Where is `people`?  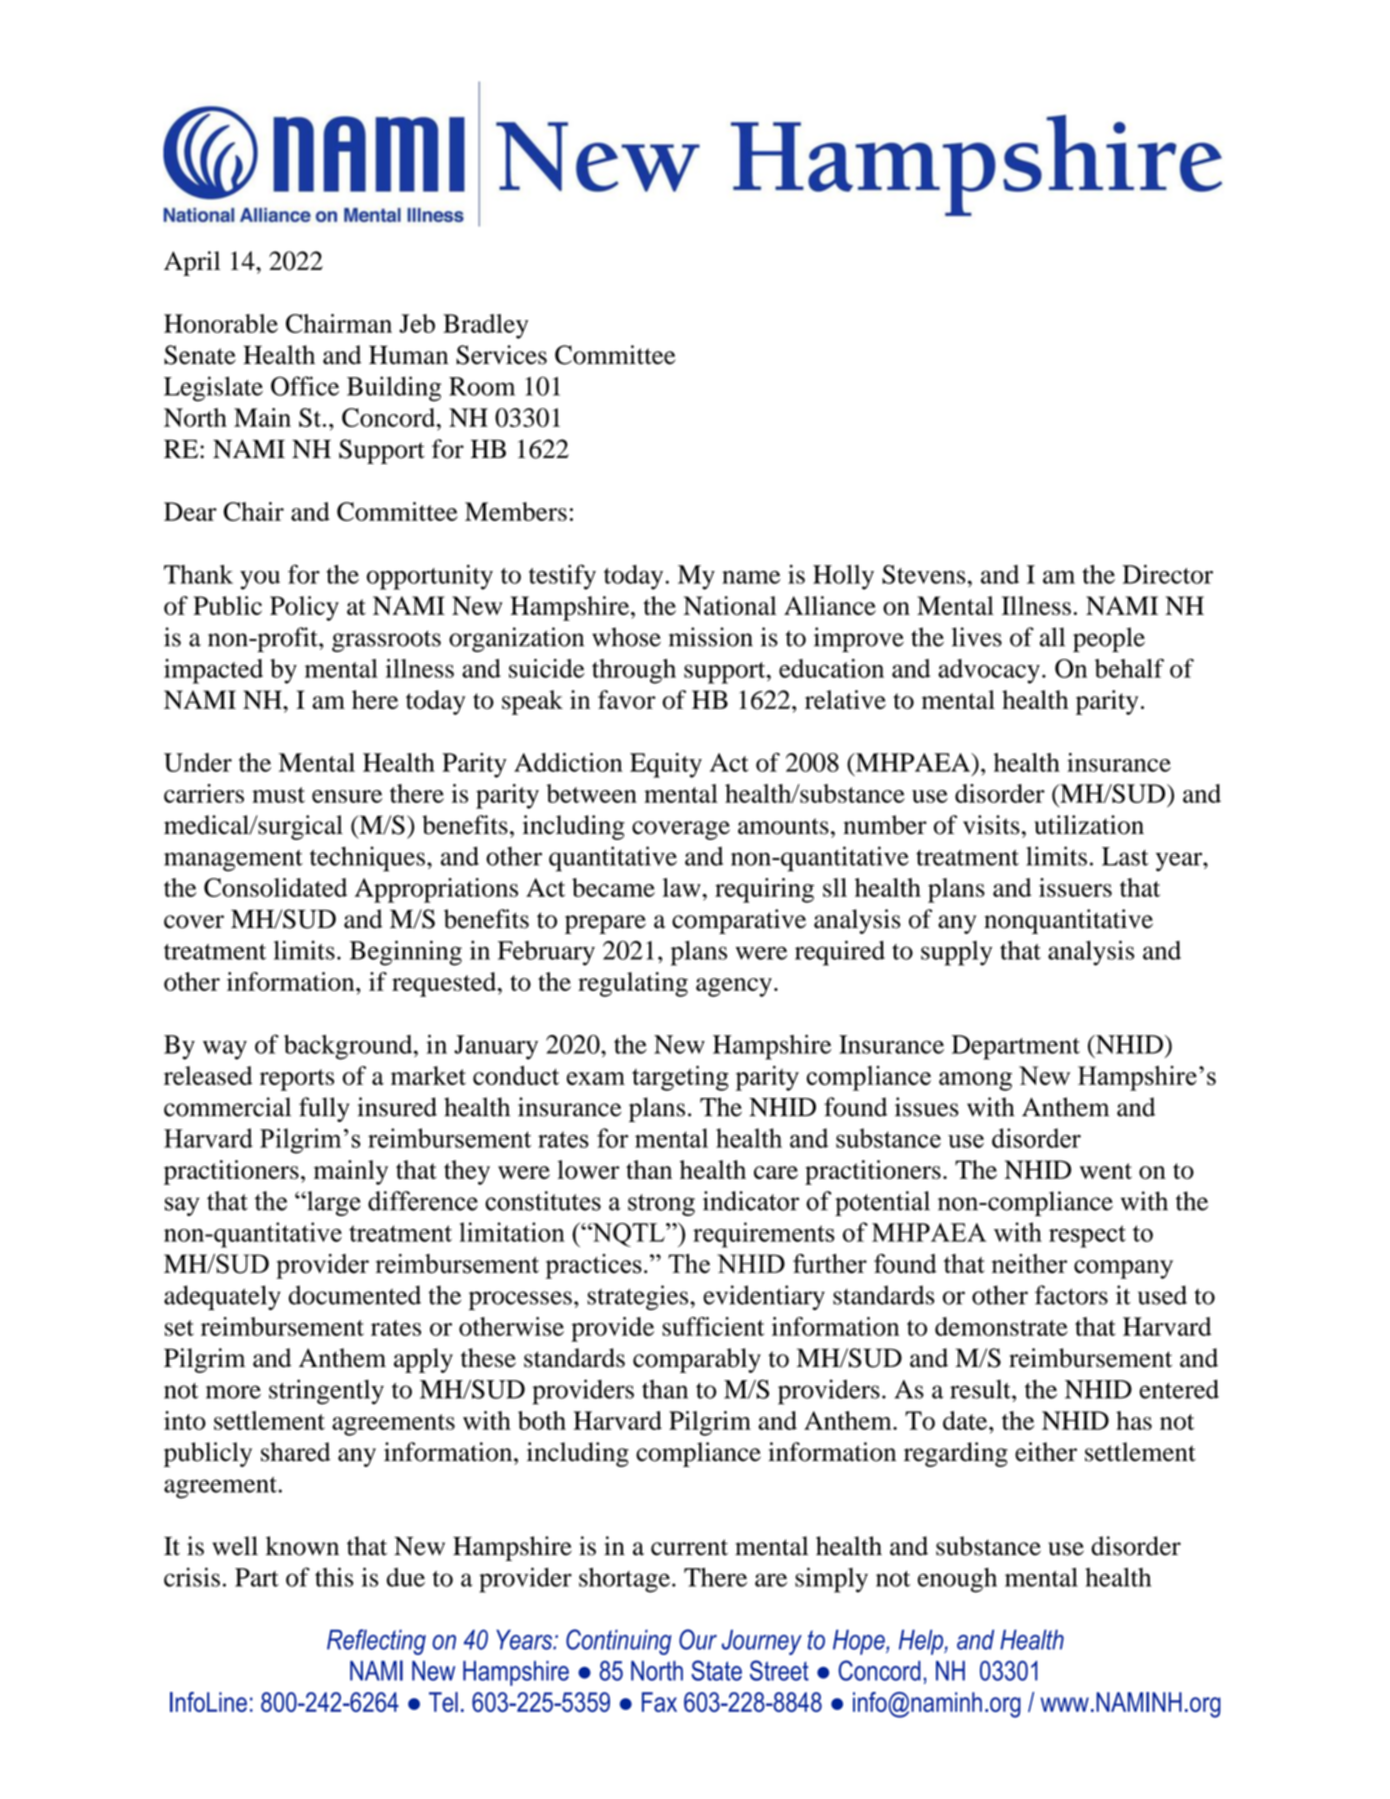
people is located at coordinates (1109, 639).
